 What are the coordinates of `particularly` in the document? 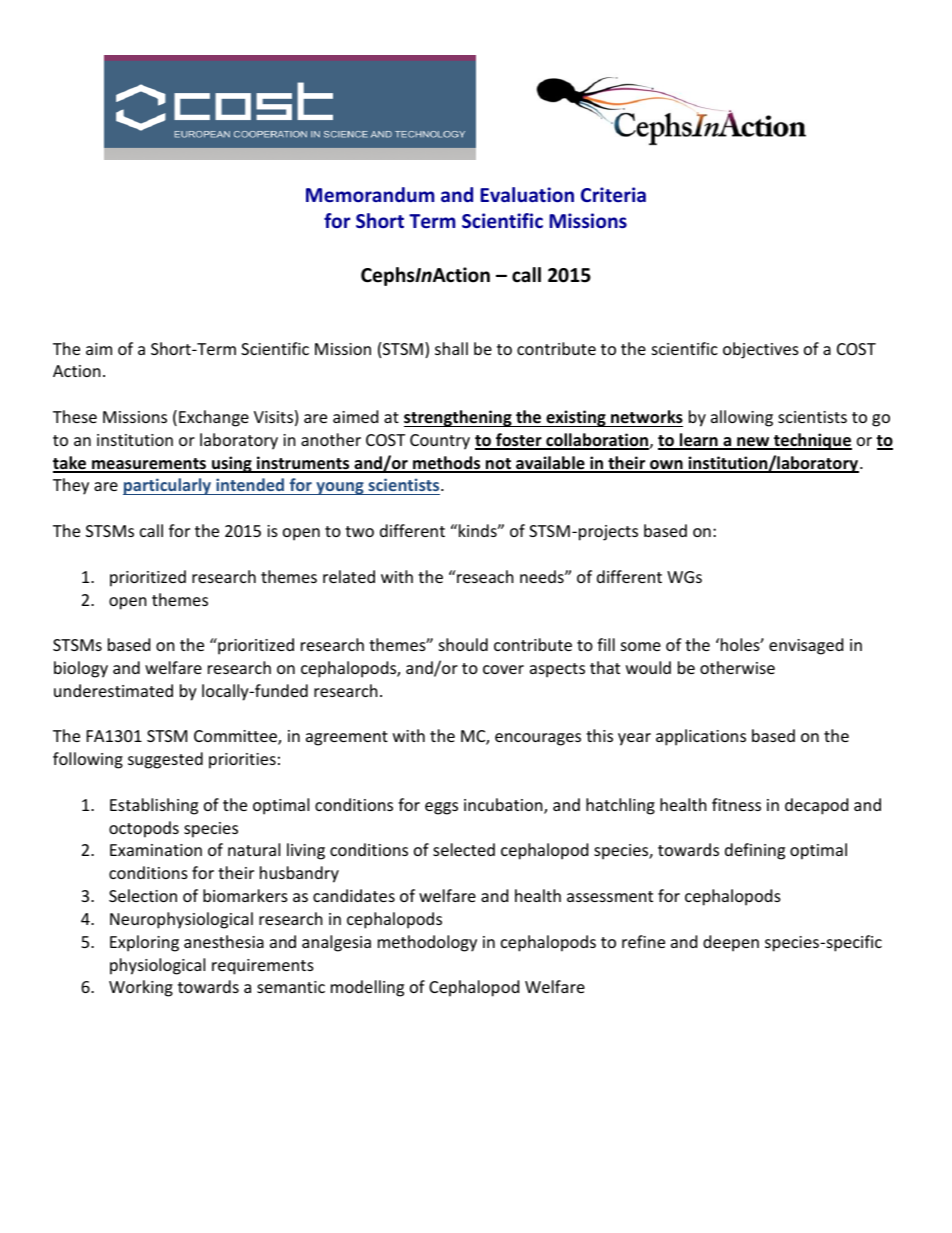 It's located at (168, 486).
